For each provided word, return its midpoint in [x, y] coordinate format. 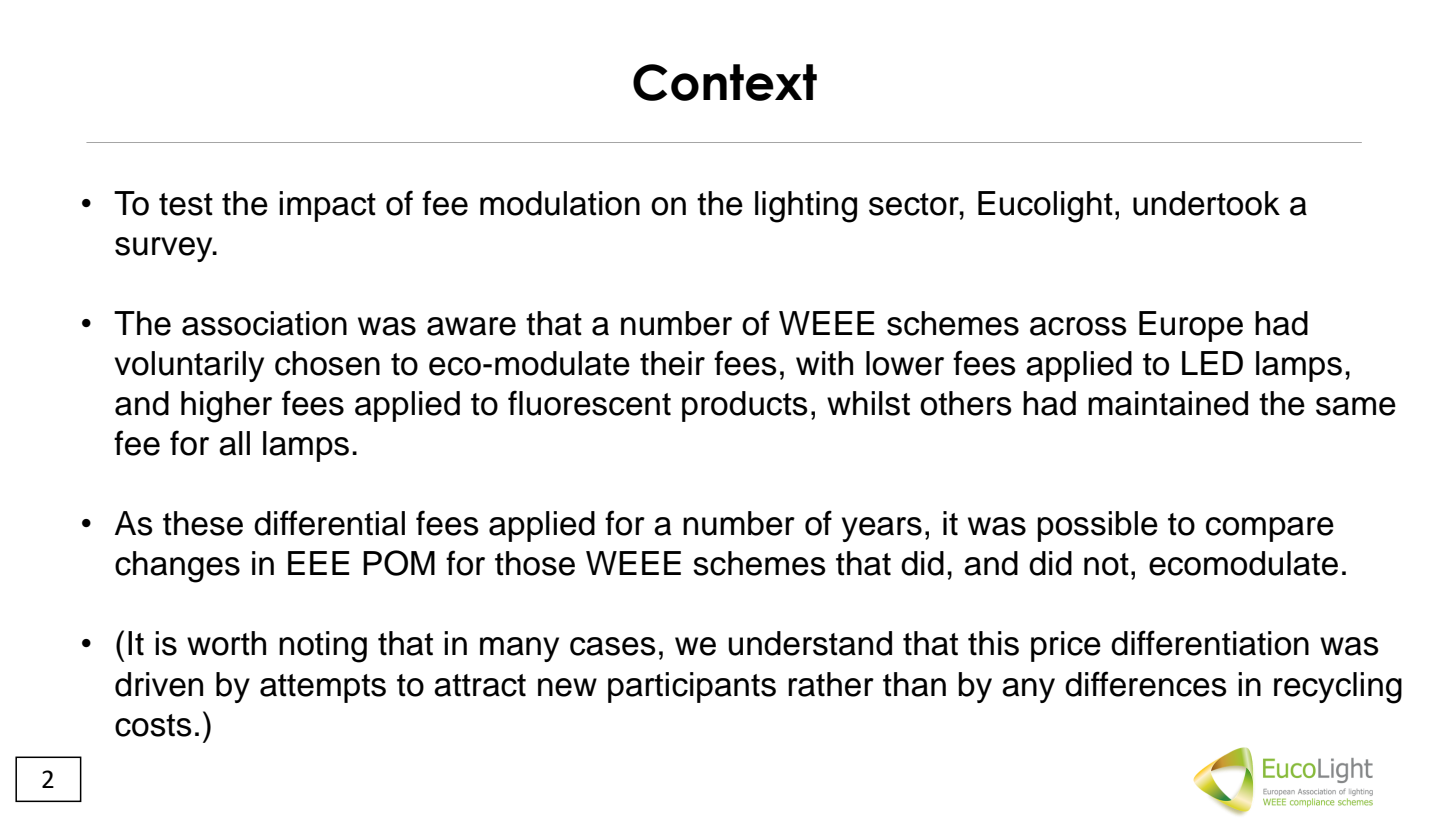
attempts [323, 688]
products [745, 406]
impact [327, 206]
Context [725, 82]
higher [226, 407]
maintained [1168, 403]
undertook [1206, 203]
